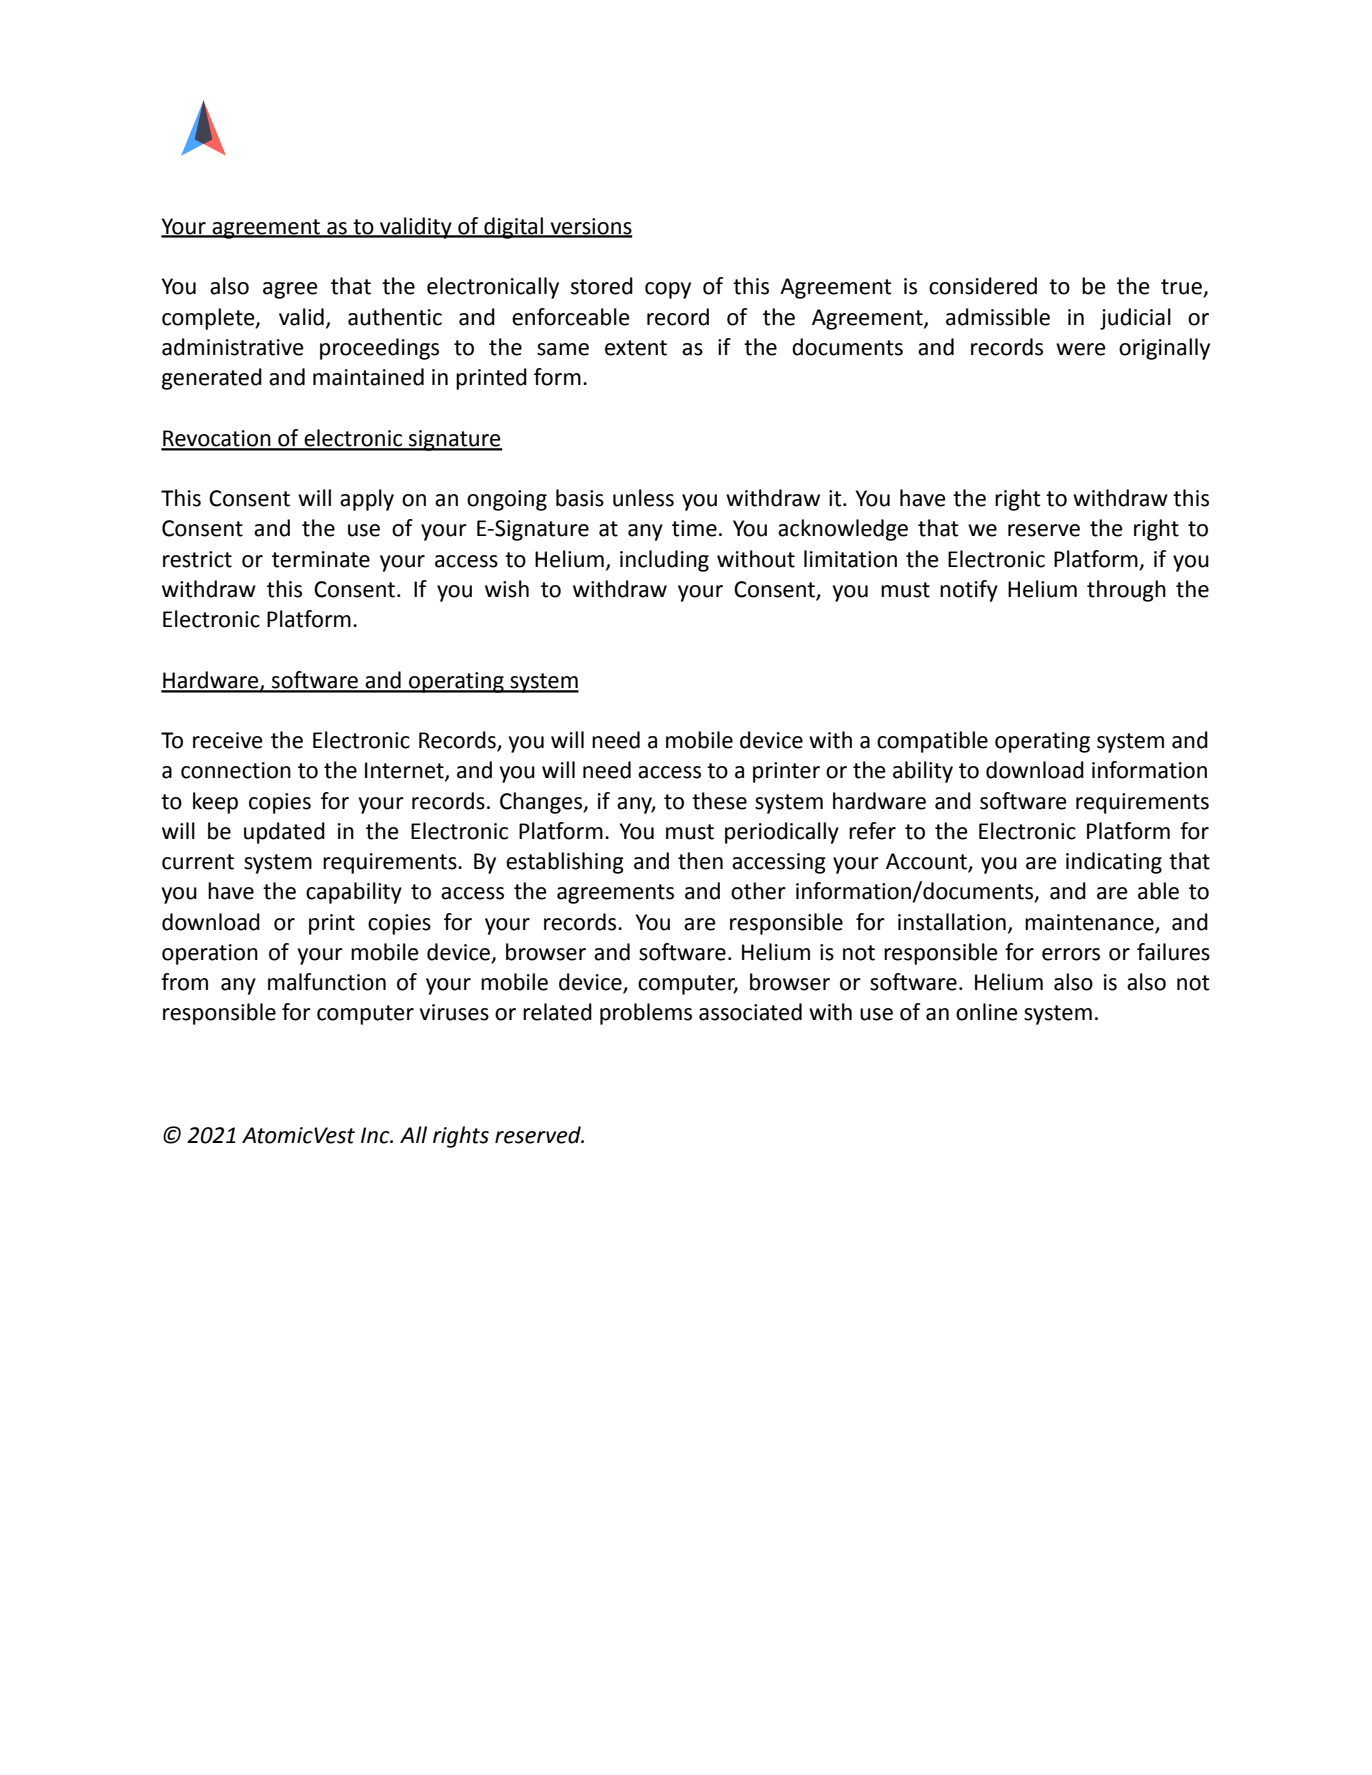 This screenshot has height=1775, width=1372. I want to click on receive, so click(228, 740).
